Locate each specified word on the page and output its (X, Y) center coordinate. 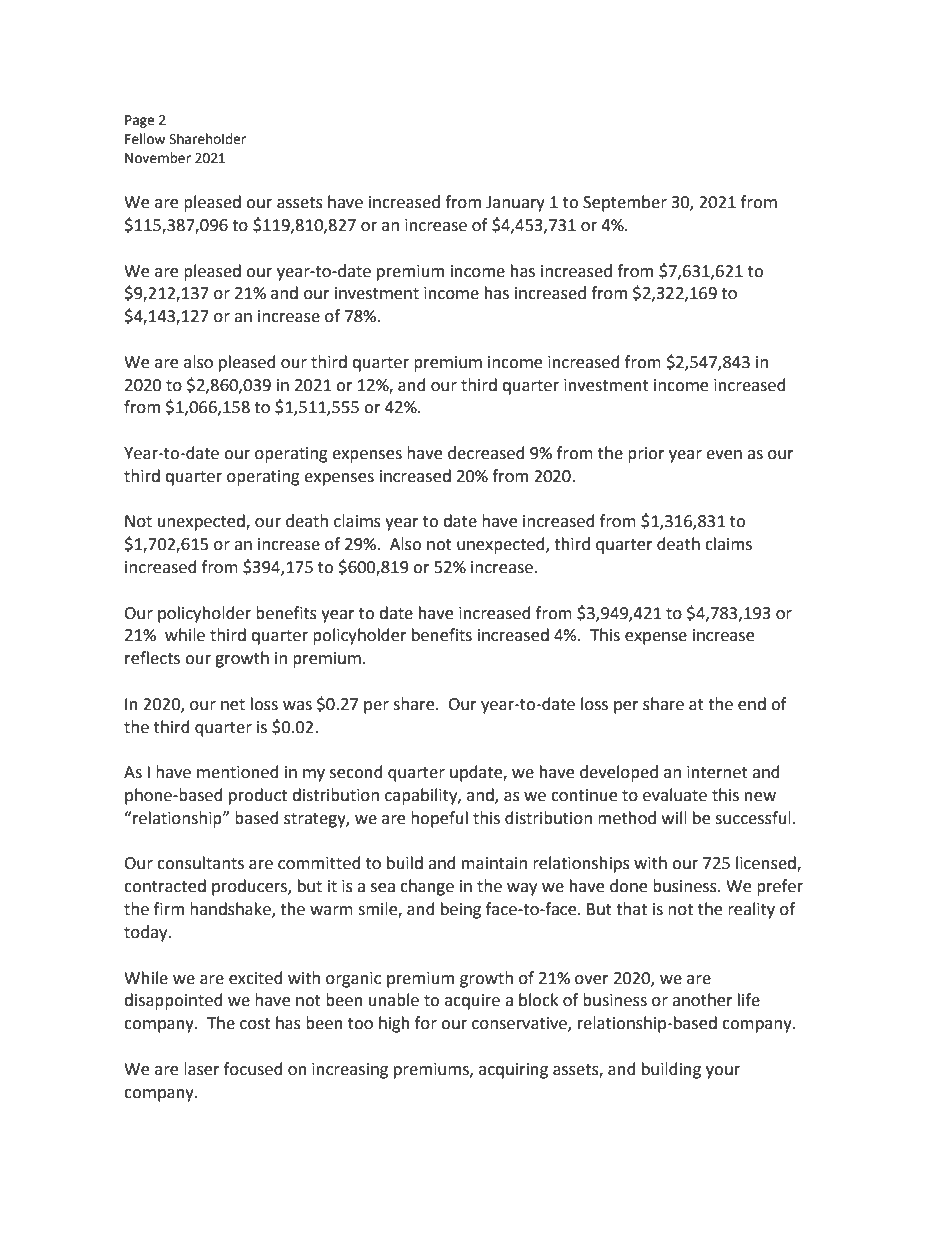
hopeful (439, 819)
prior (646, 455)
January (515, 204)
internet (717, 772)
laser (202, 1069)
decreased (486, 453)
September (625, 203)
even (724, 455)
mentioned (238, 772)
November (158, 158)
